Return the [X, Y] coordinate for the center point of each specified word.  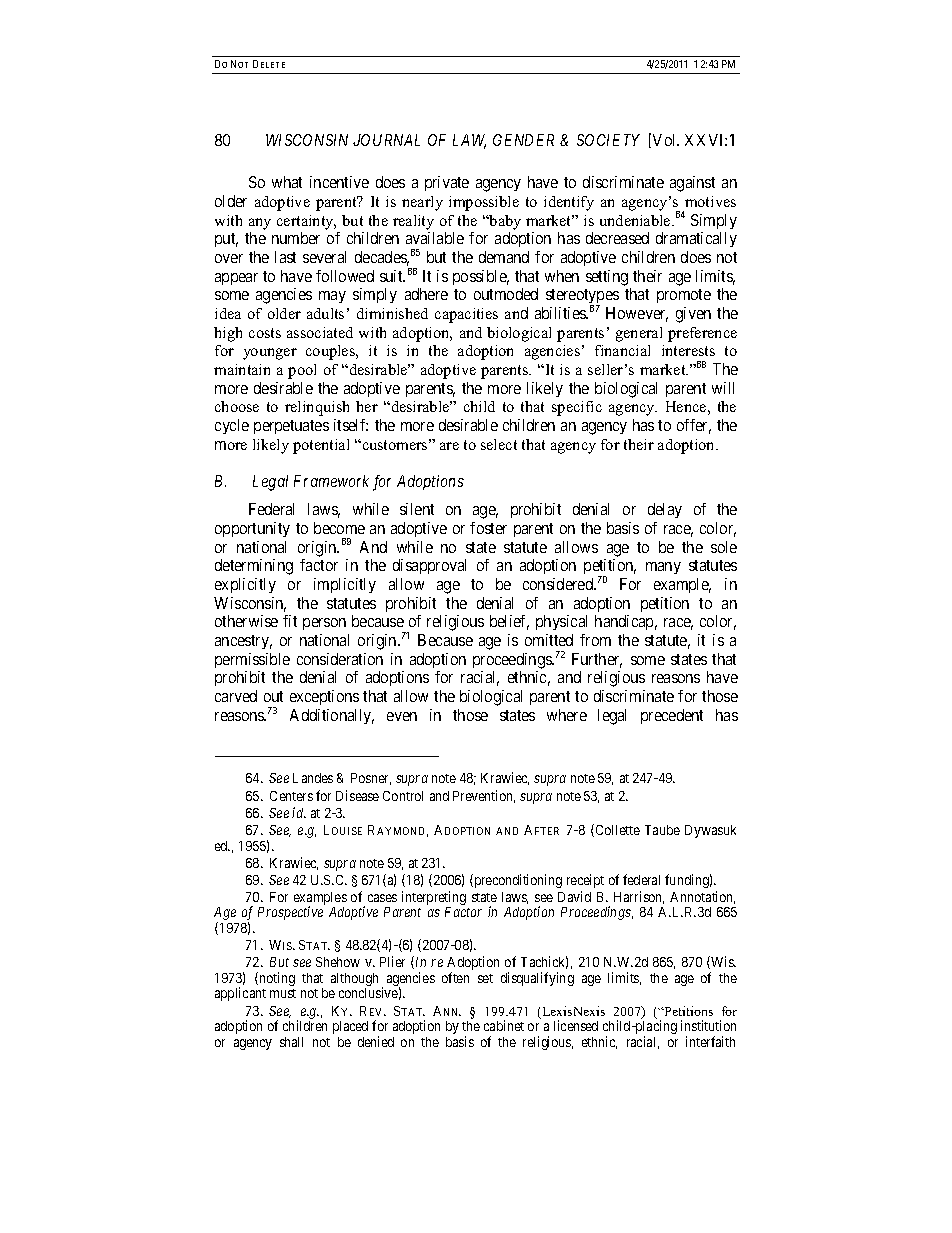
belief [509, 622]
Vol [666, 140]
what [287, 182]
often [455, 977]
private [447, 183]
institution [708, 1025]
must [283, 993]
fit [290, 621]
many [663, 568]
